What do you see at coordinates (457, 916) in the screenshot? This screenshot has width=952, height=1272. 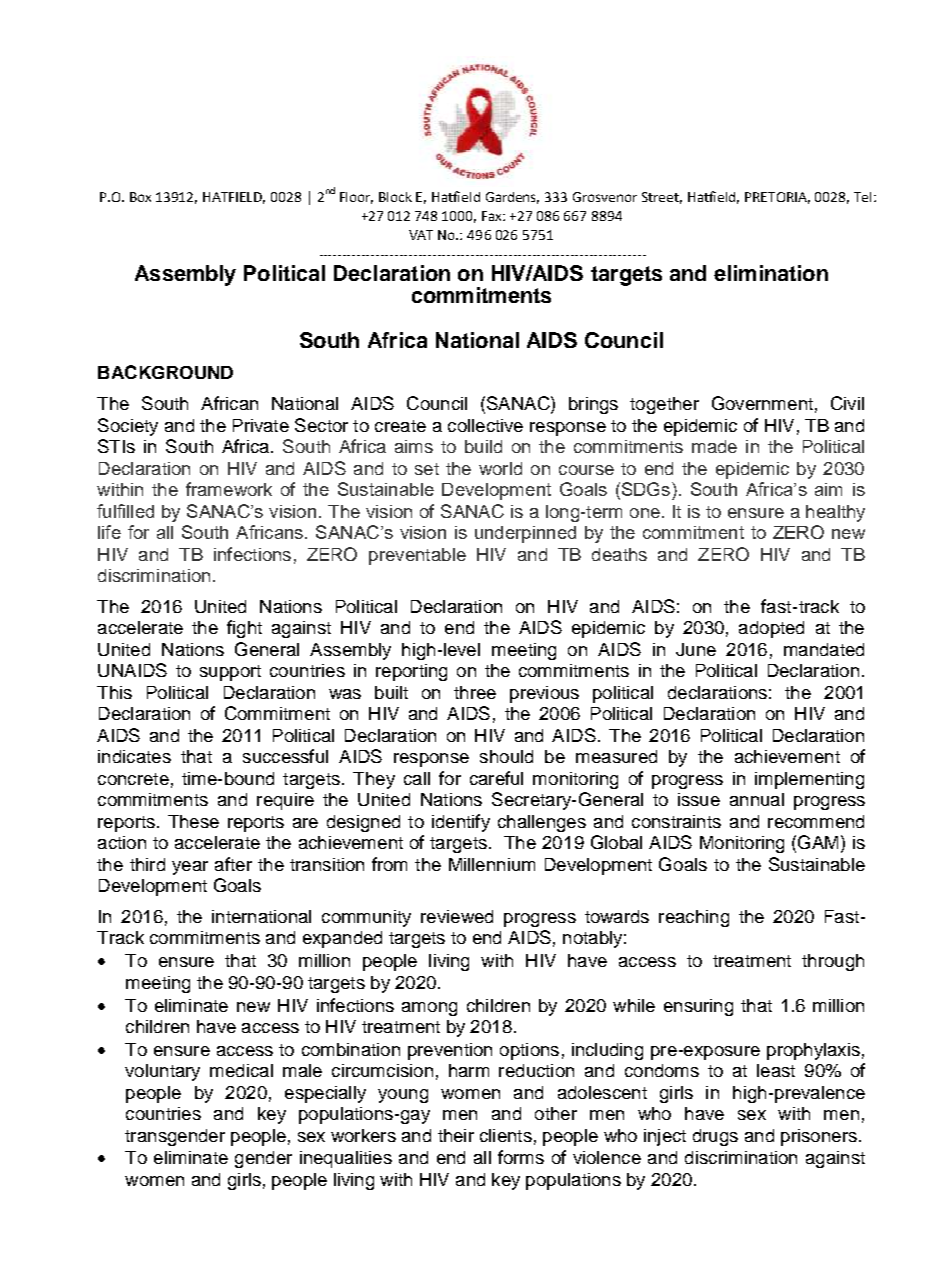 I see `reviewed` at bounding box center [457, 916].
